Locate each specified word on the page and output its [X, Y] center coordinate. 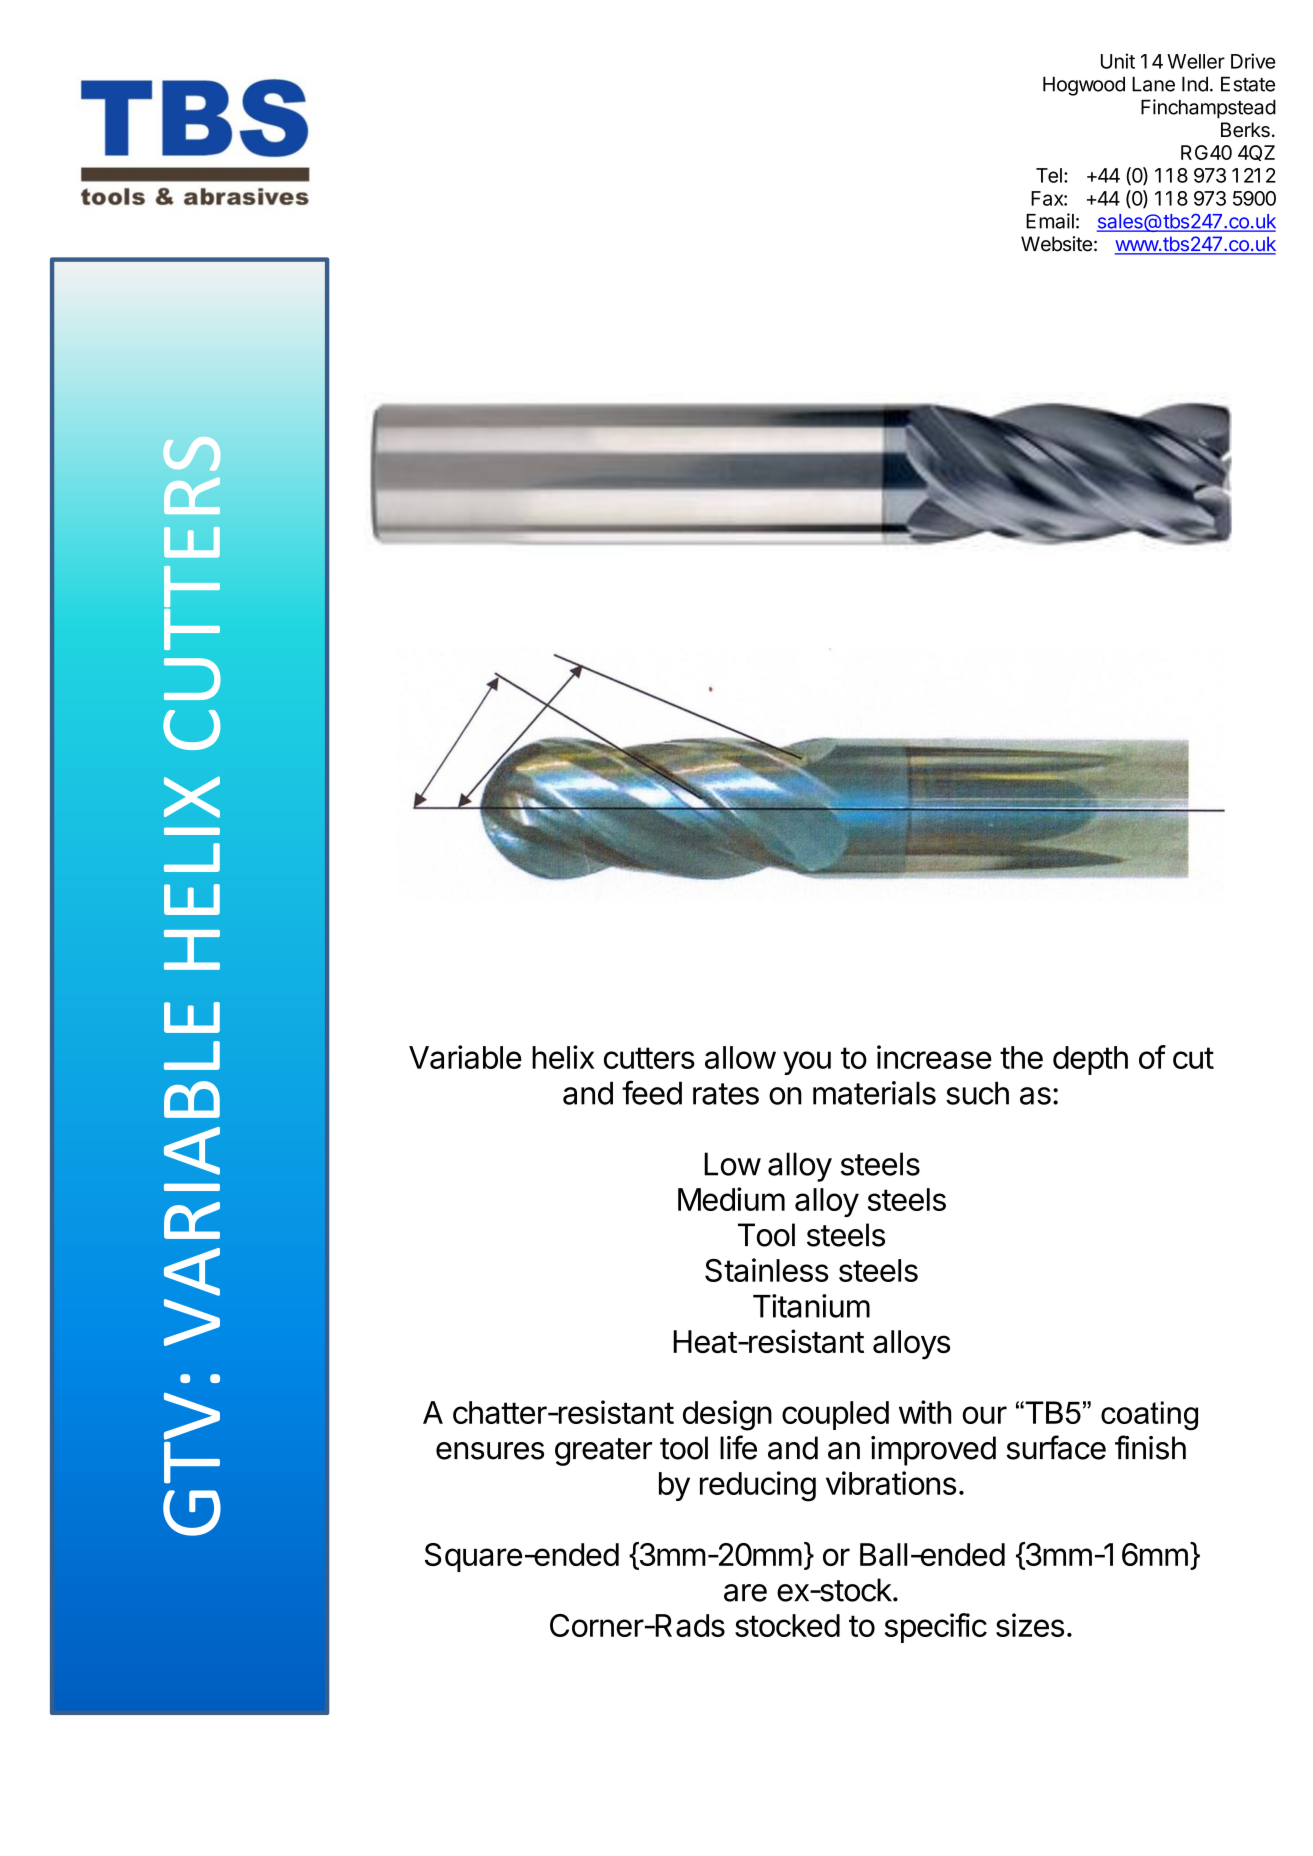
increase [934, 1057]
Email [1050, 221]
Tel [1049, 175]
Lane [1153, 84]
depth [1090, 1060]
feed [652, 1092]
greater [603, 1452]
